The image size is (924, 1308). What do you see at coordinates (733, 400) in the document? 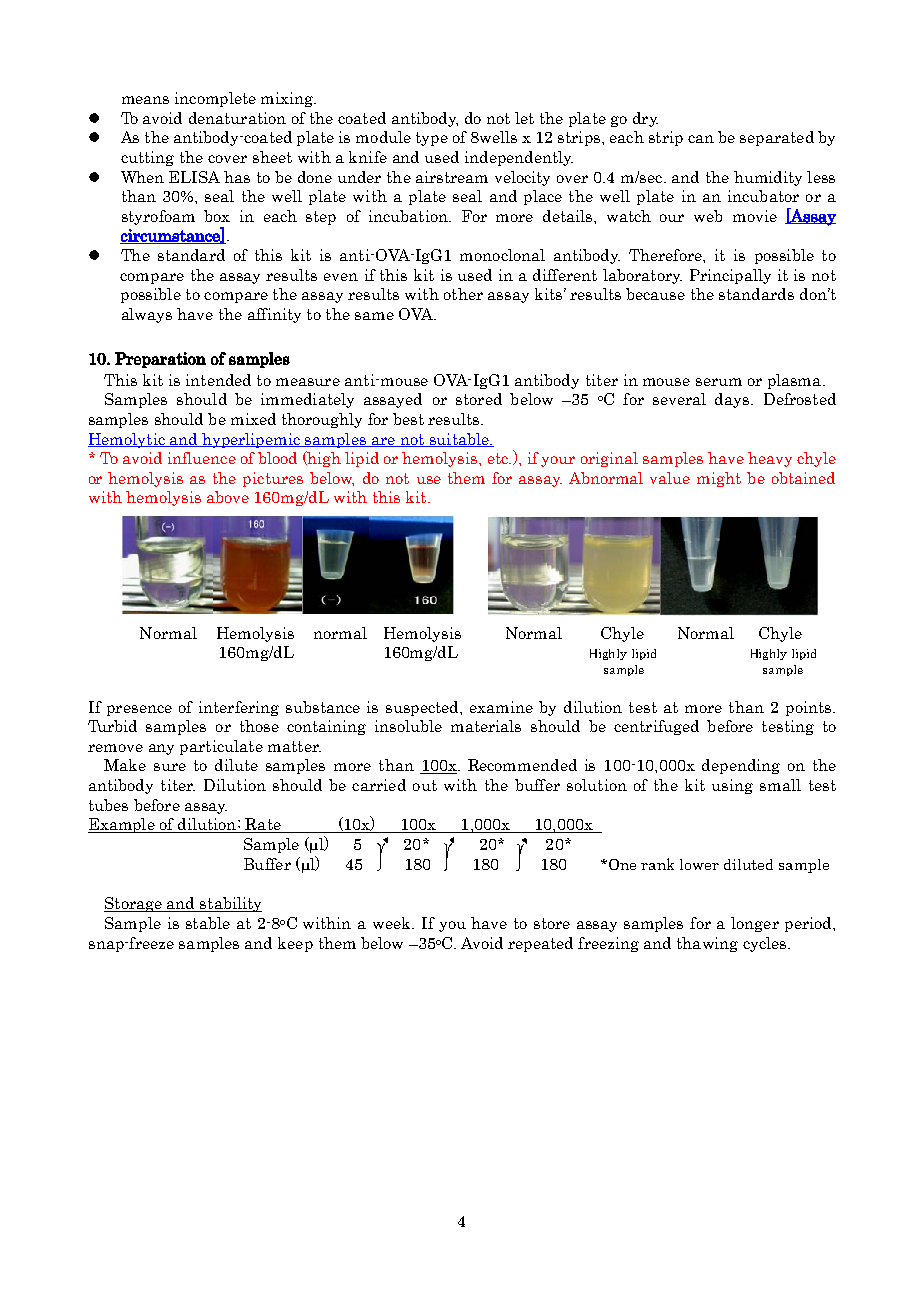
I see `days` at bounding box center [733, 400].
